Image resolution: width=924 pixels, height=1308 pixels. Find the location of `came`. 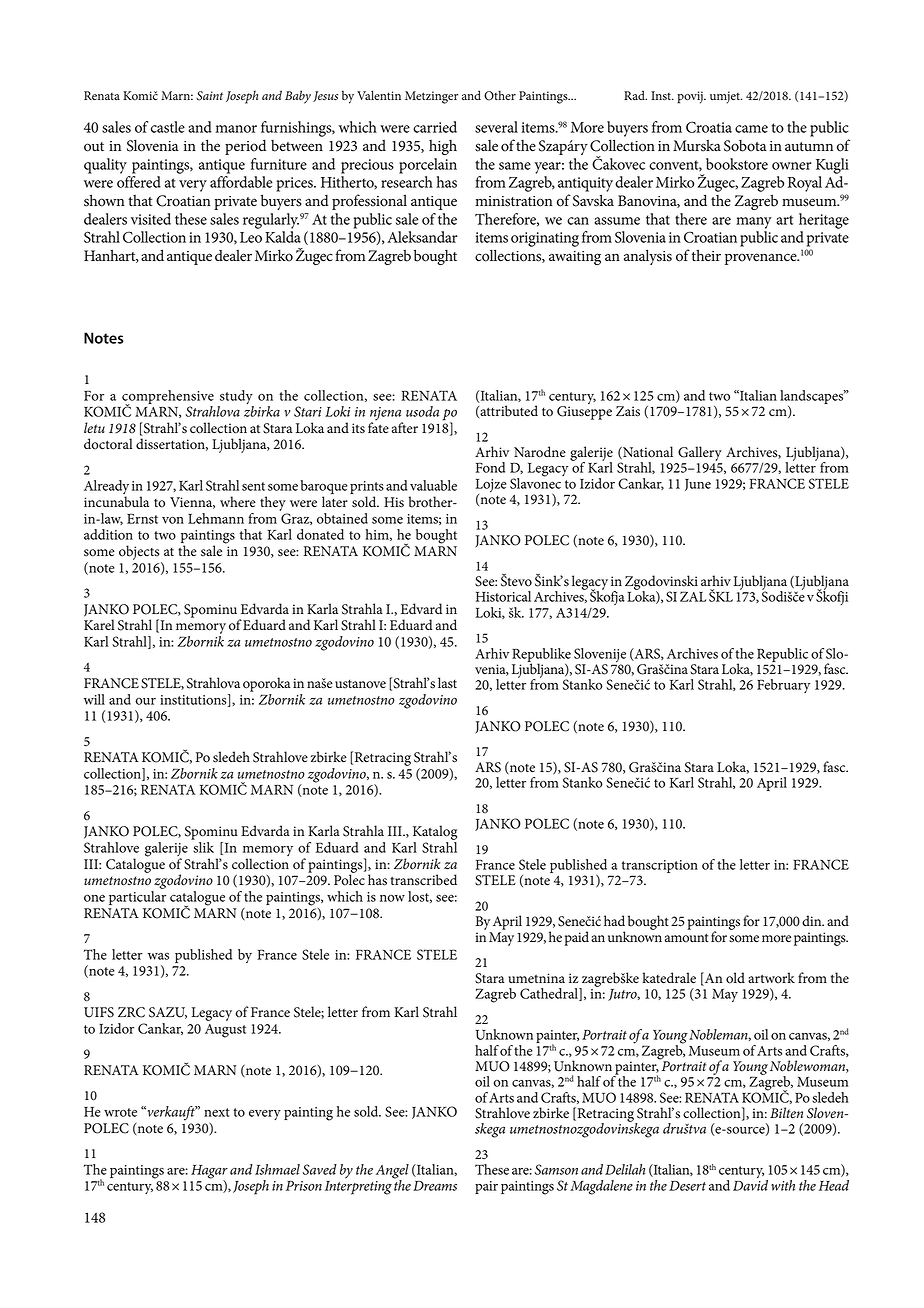

came is located at coordinates (751, 129).
